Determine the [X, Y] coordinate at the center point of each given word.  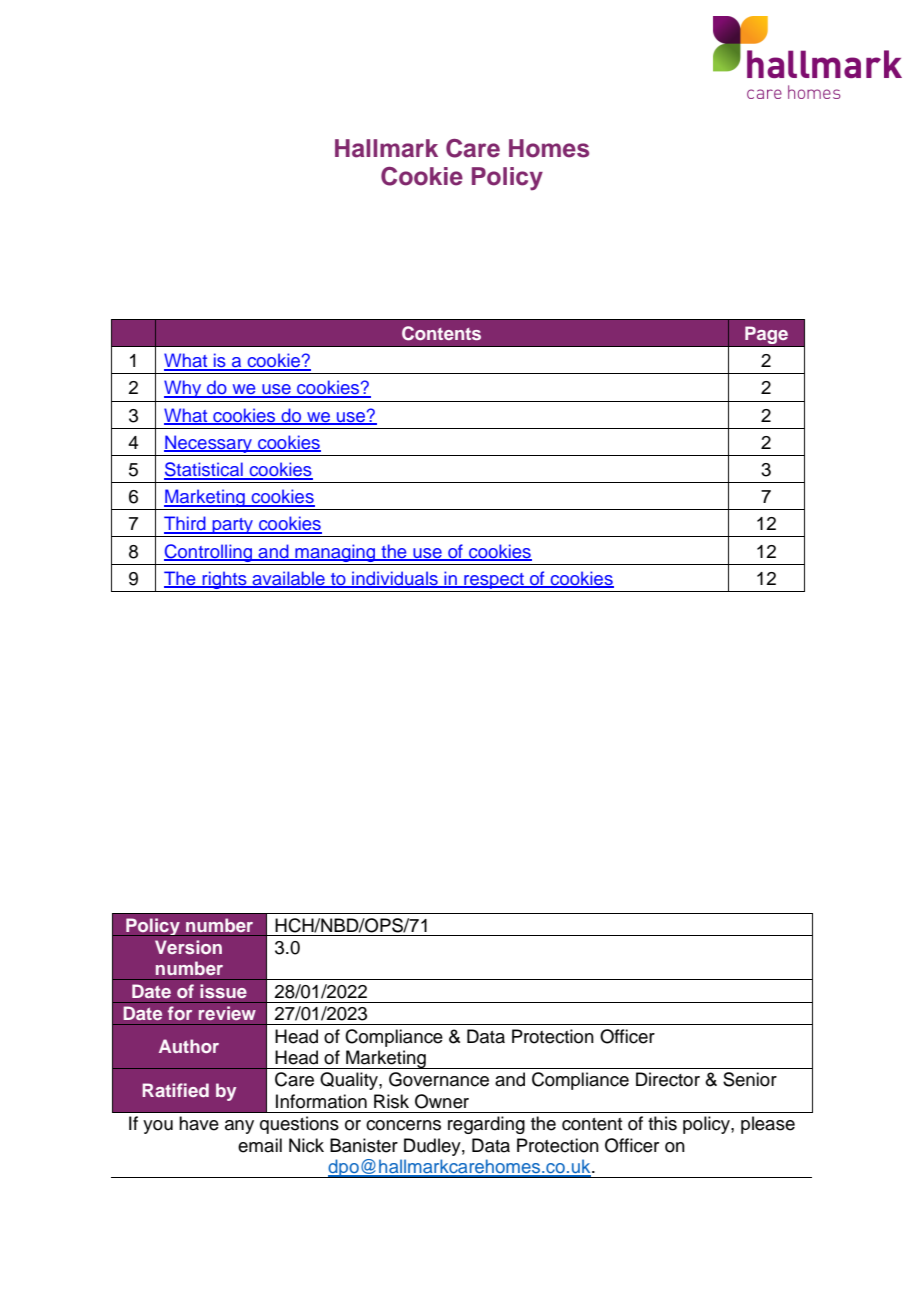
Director [668, 1079]
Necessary [209, 444]
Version [188, 947]
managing [335, 553]
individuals [395, 579]
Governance [439, 1079]
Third [186, 524]
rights [224, 580]
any [239, 1127]
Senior [750, 1079]
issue [223, 991]
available [288, 579]
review [227, 1013]
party [233, 527]
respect [494, 581]
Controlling [209, 553]
